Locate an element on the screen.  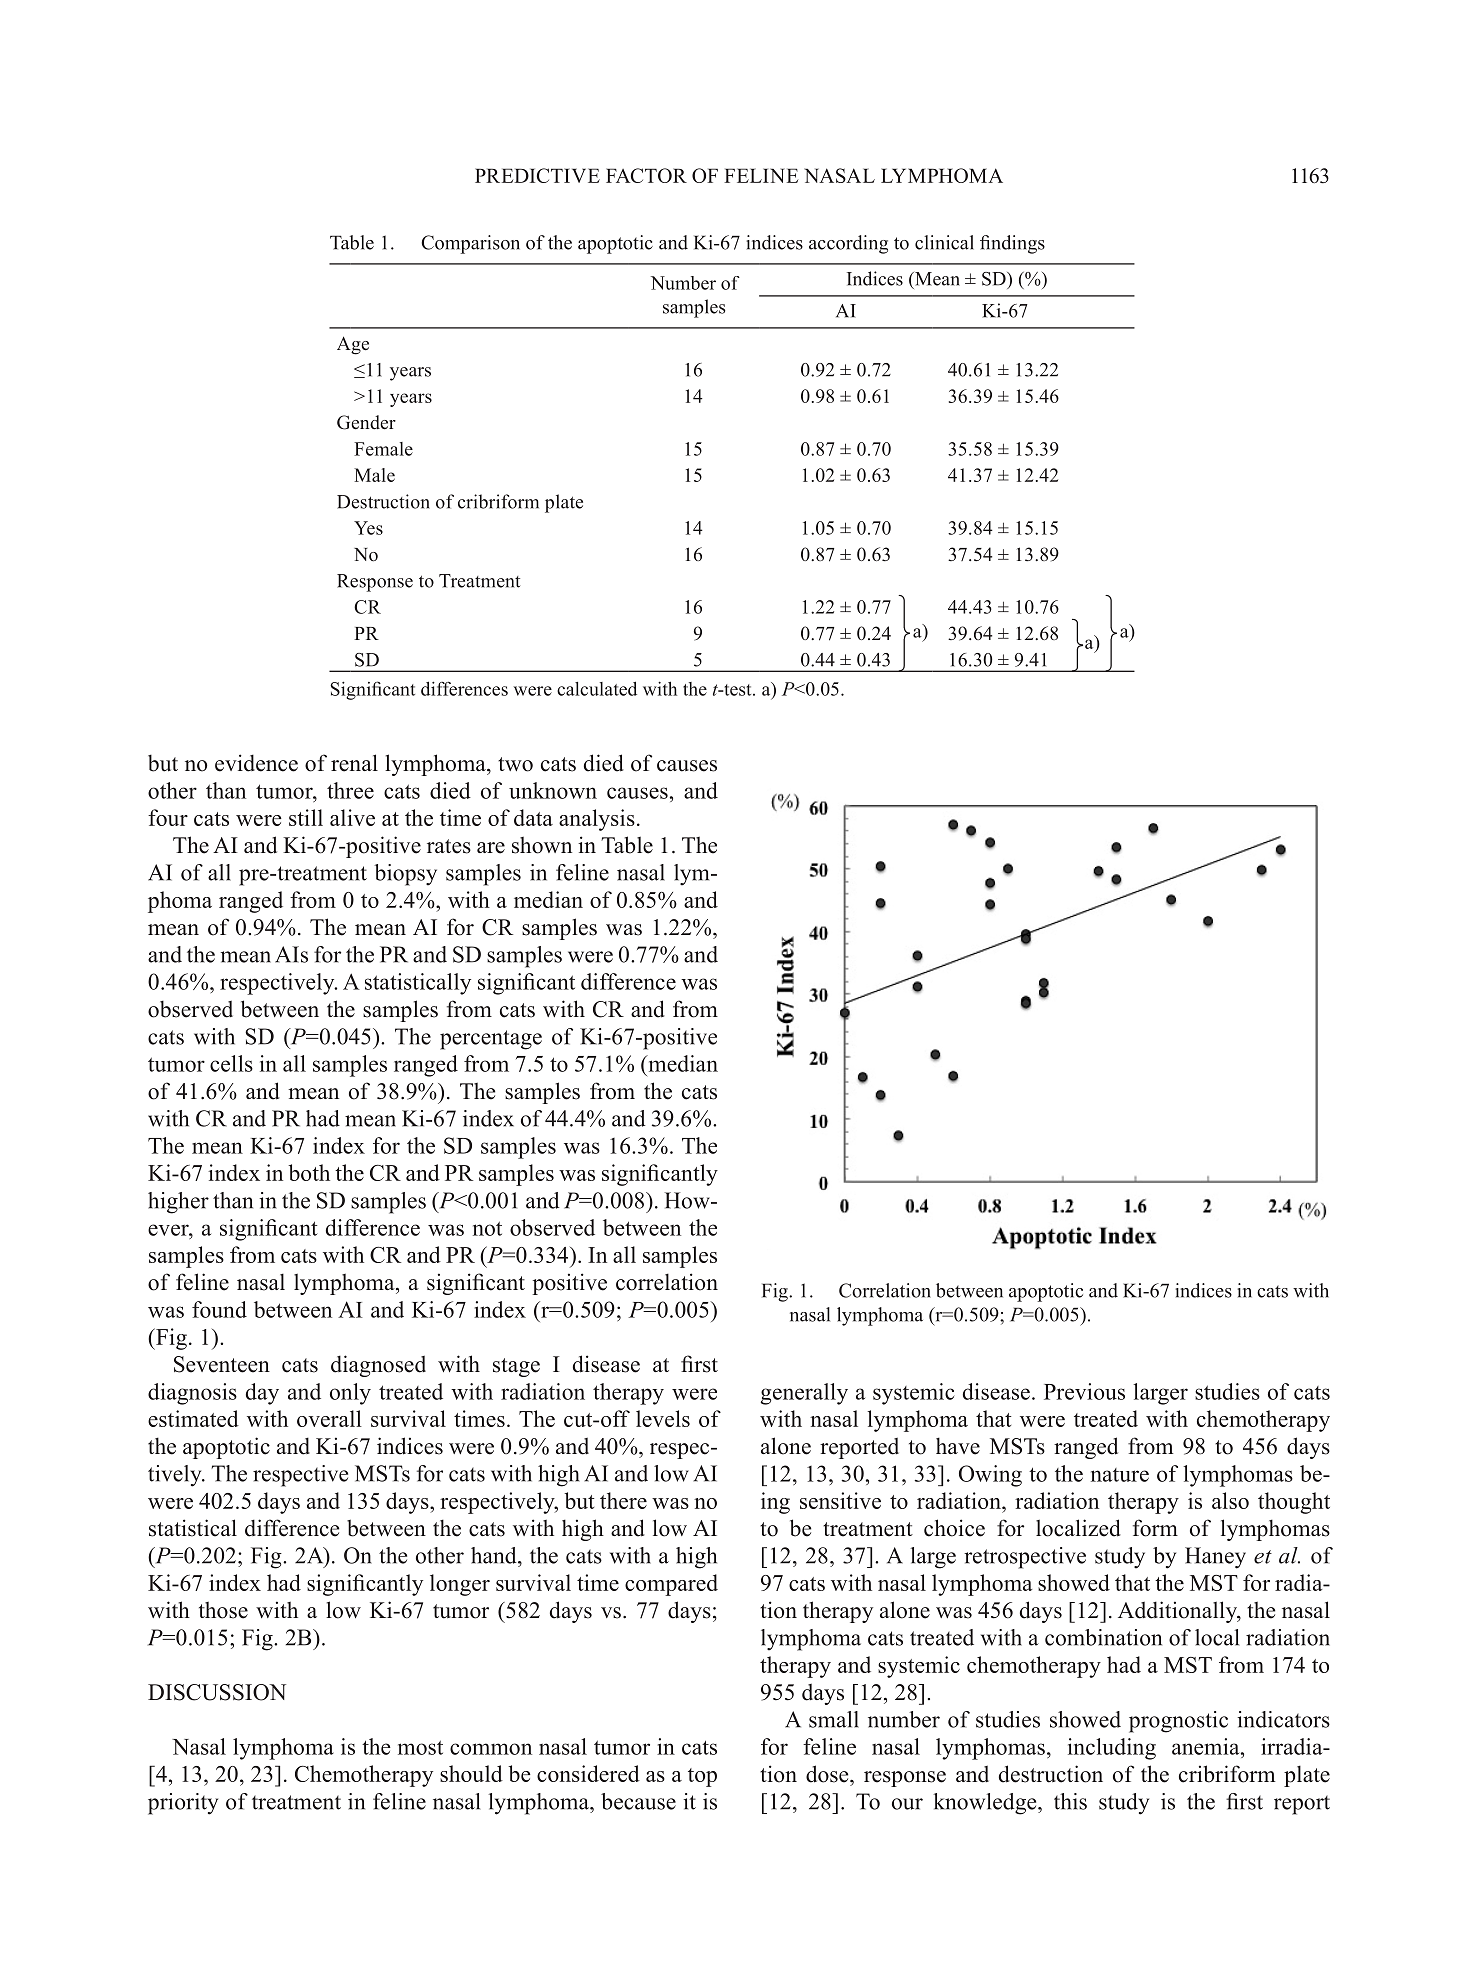
most is located at coordinates (420, 1747).
